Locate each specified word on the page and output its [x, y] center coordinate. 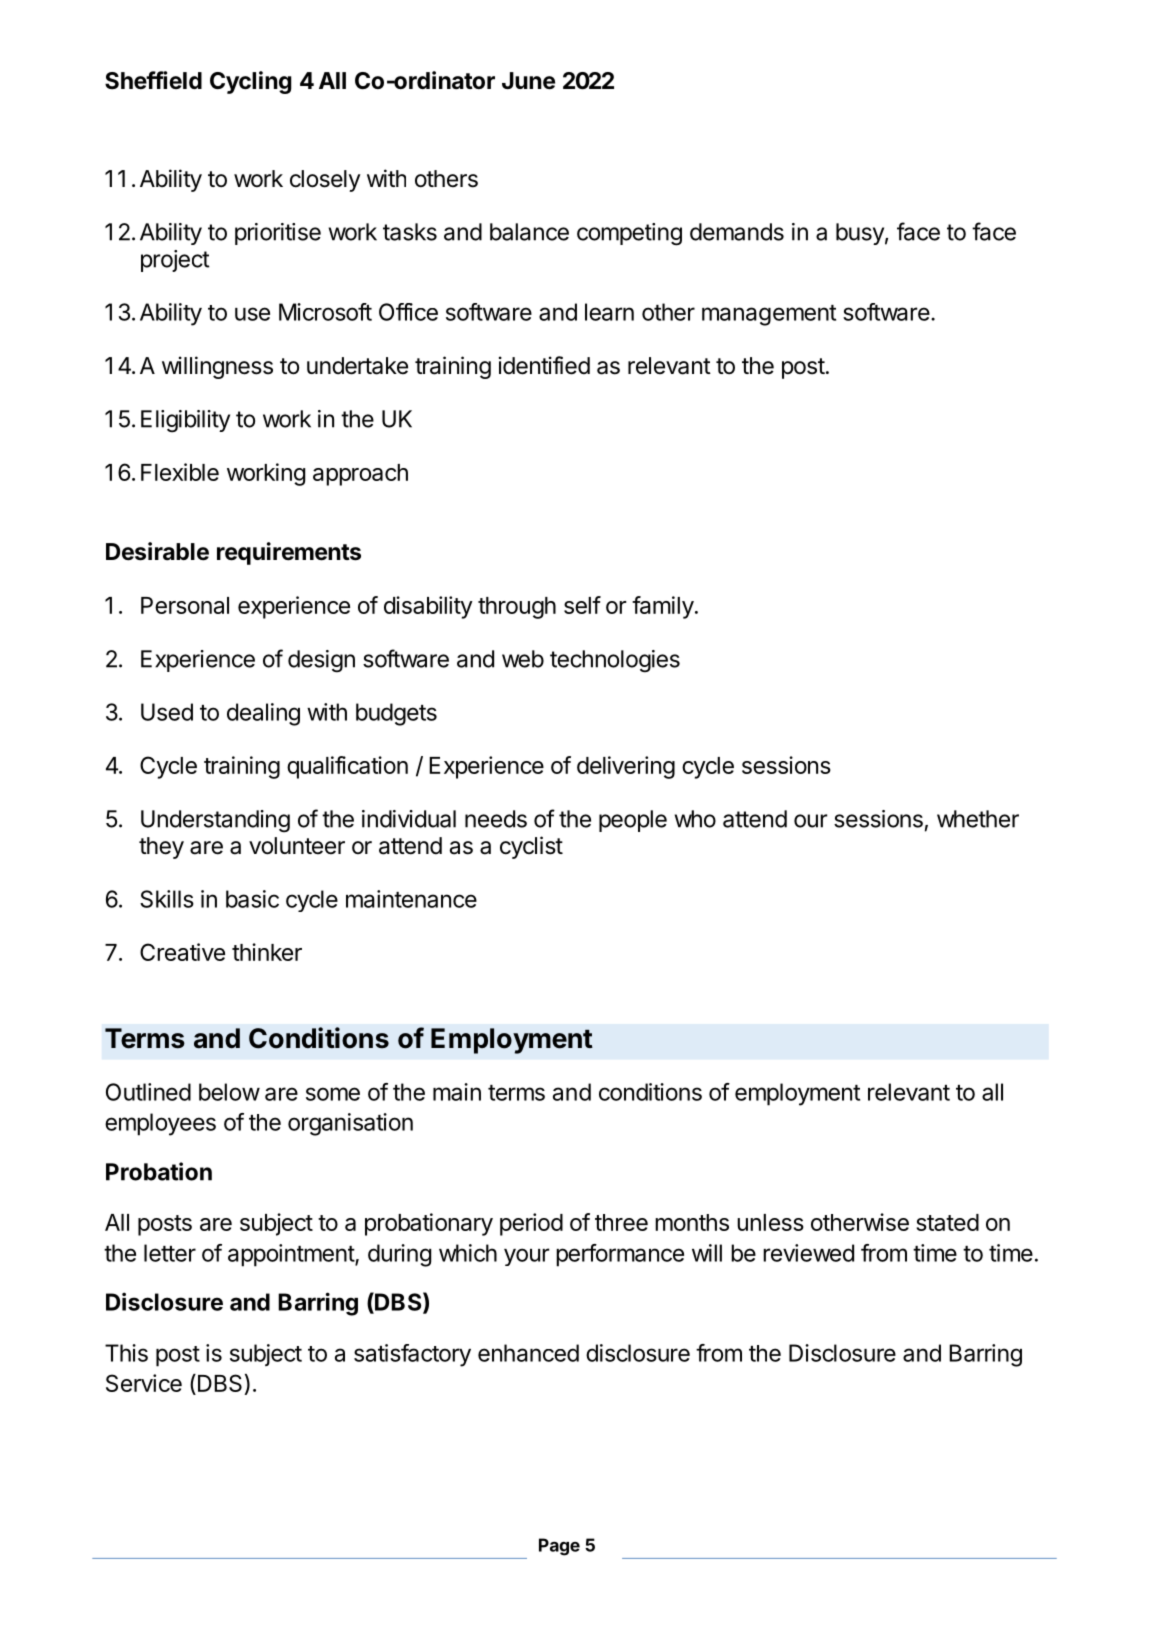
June [528, 81]
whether [978, 819]
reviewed [808, 1253]
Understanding [215, 821]
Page [559, 1547]
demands [737, 232]
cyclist [531, 847]
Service [144, 1383]
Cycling [251, 82]
